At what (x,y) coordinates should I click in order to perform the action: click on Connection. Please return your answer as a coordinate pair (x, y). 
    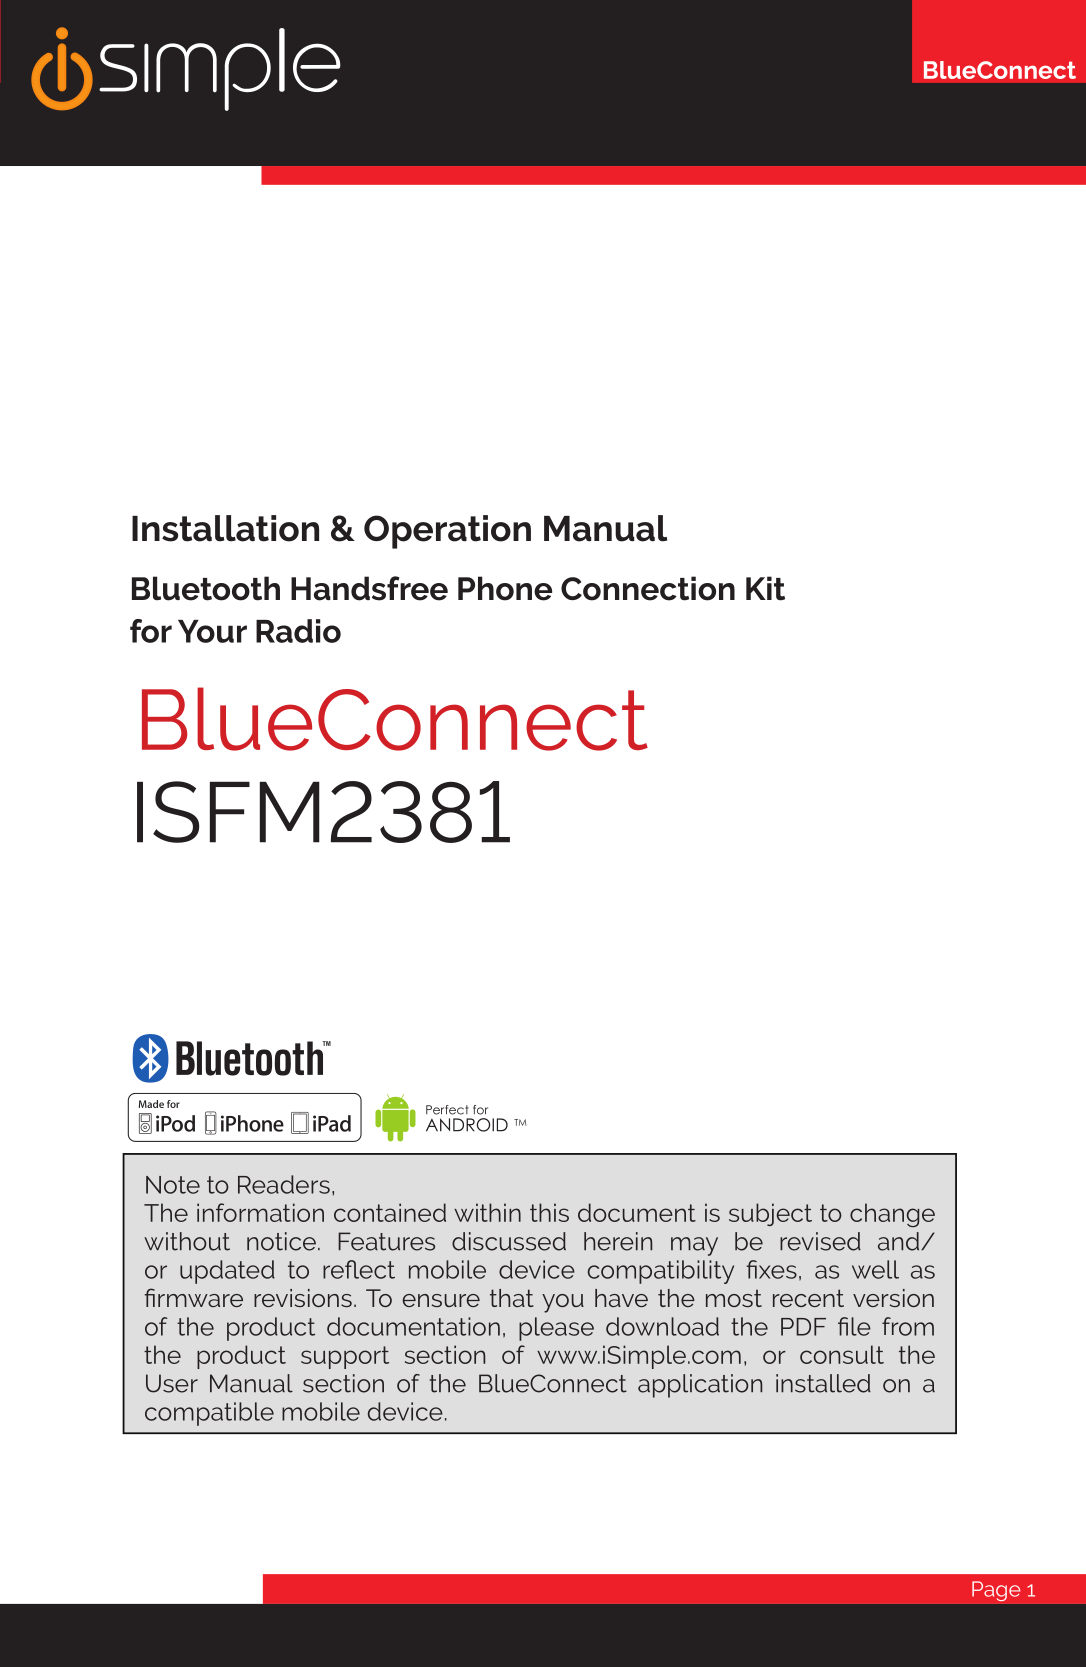
    Looking at the image, I should click on (648, 588).
